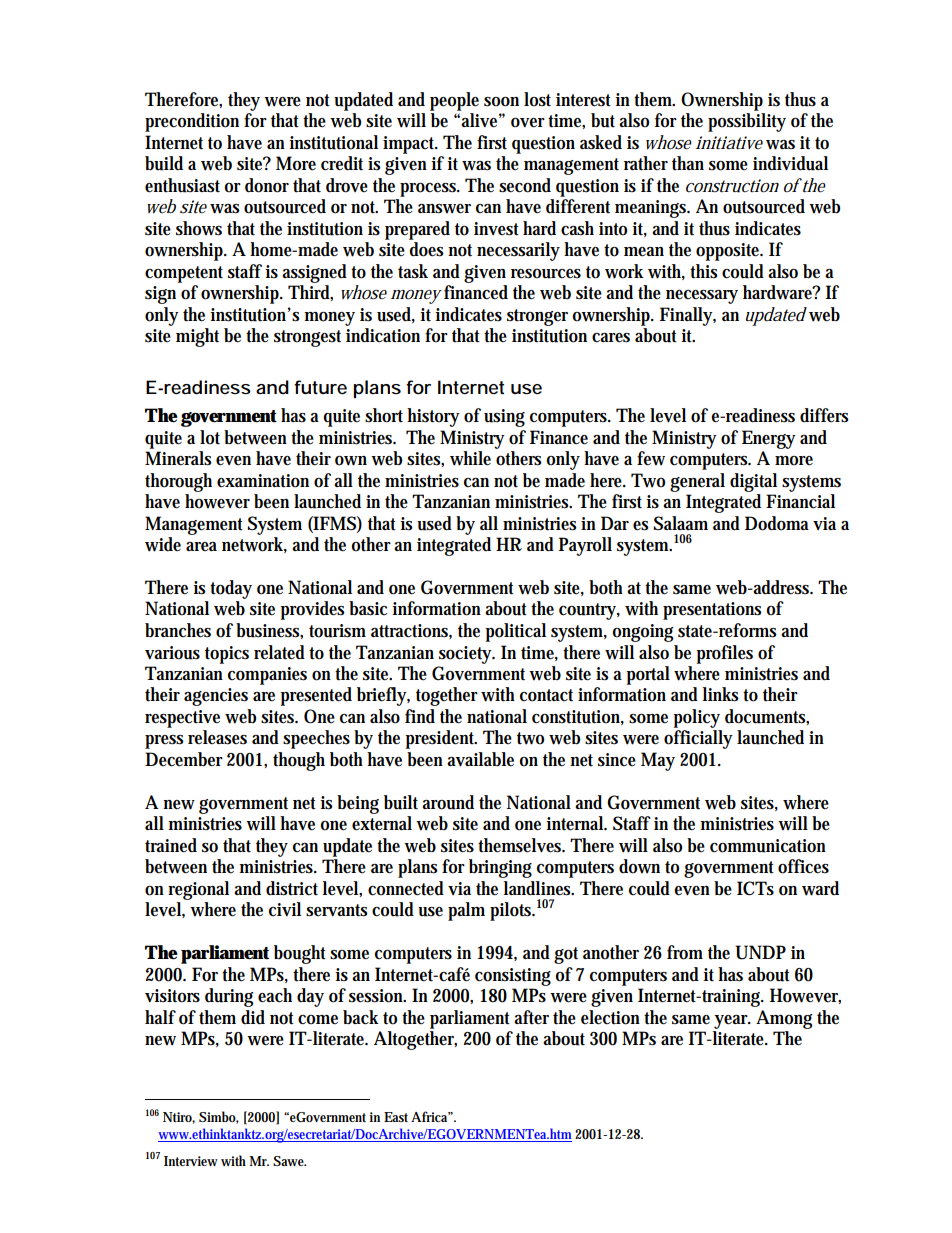 The image size is (952, 1233). I want to click on using, so click(504, 418).
